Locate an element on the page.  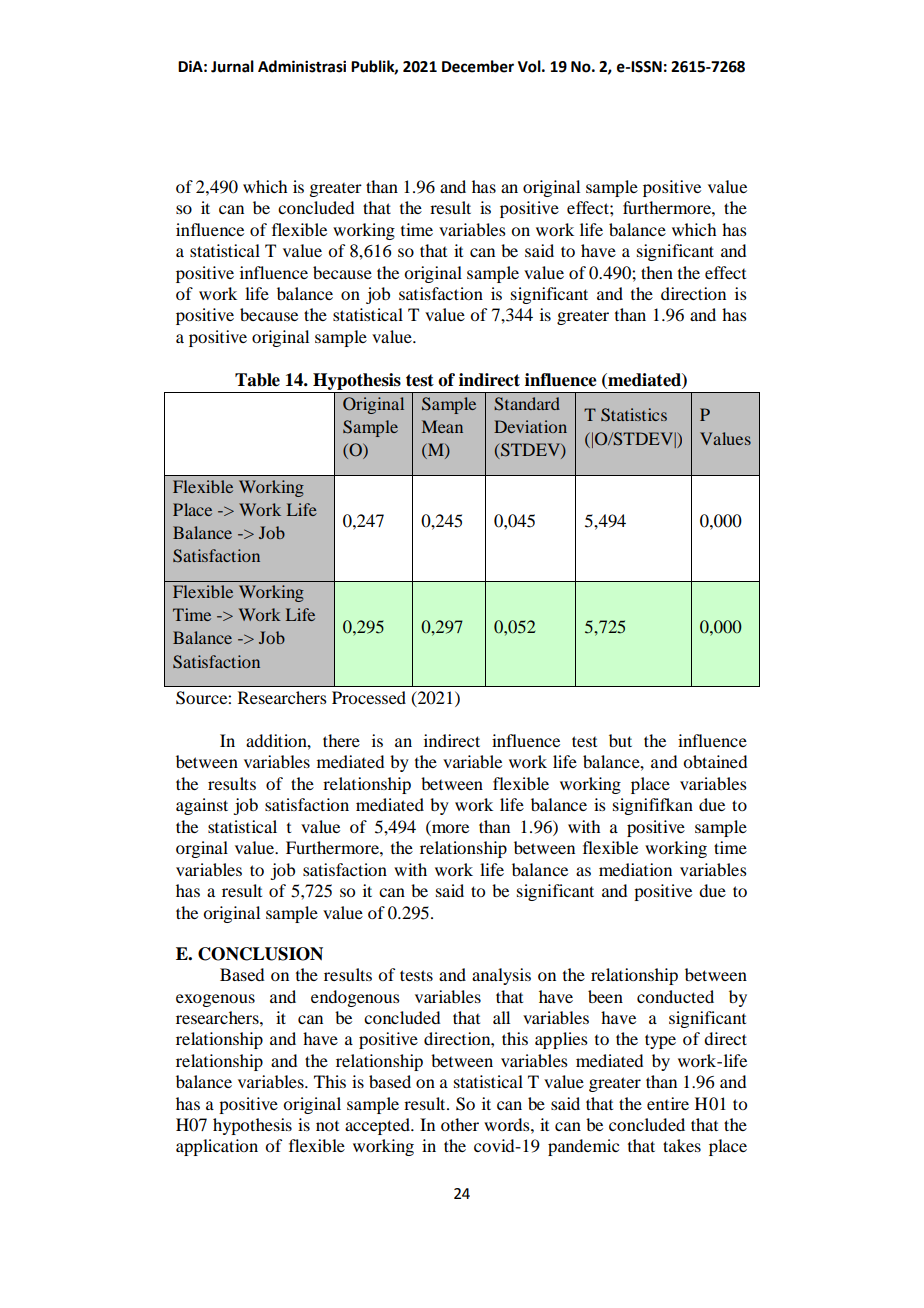
Statistics is located at coordinates (634, 414).
